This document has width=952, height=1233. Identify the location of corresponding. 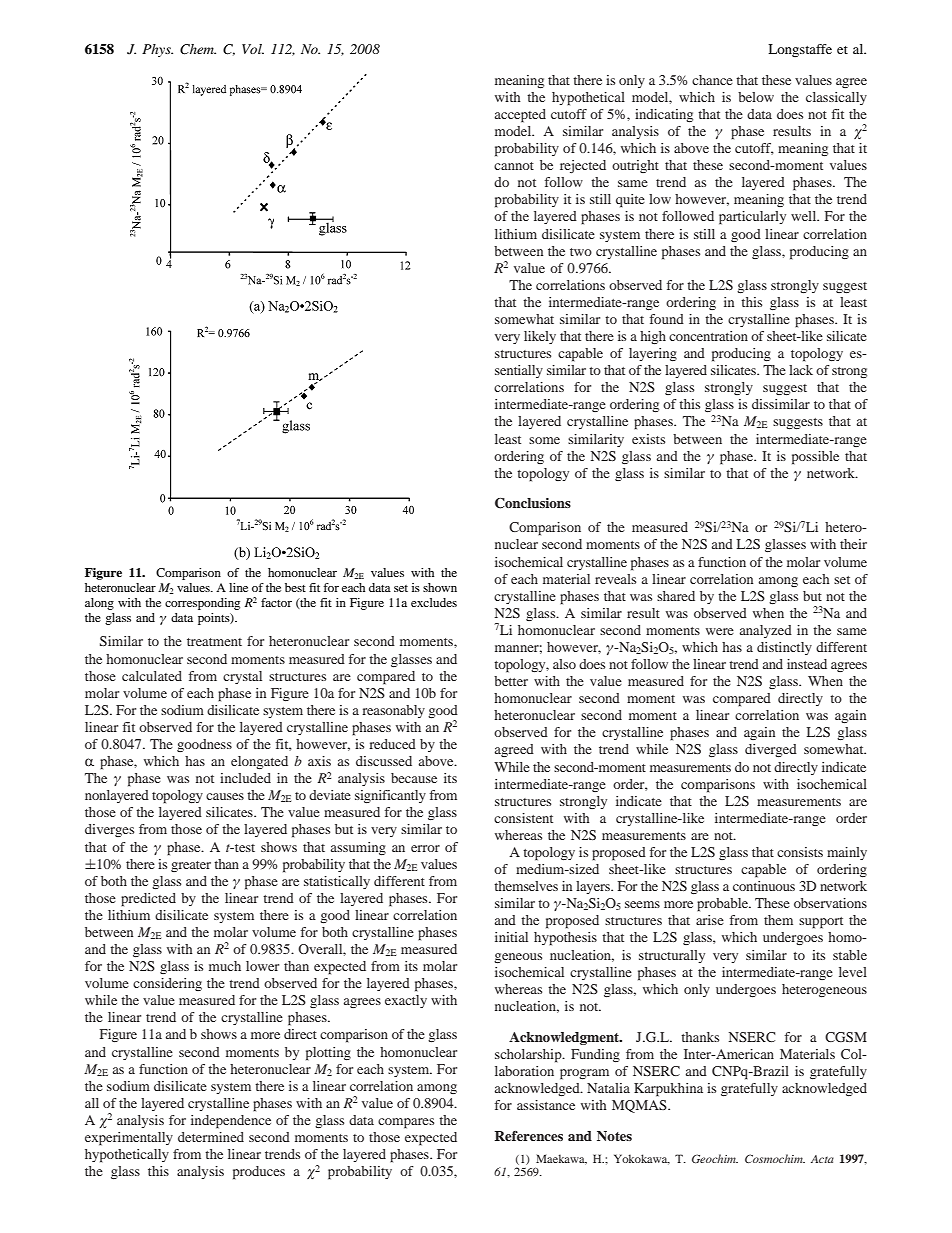
(202, 604).
